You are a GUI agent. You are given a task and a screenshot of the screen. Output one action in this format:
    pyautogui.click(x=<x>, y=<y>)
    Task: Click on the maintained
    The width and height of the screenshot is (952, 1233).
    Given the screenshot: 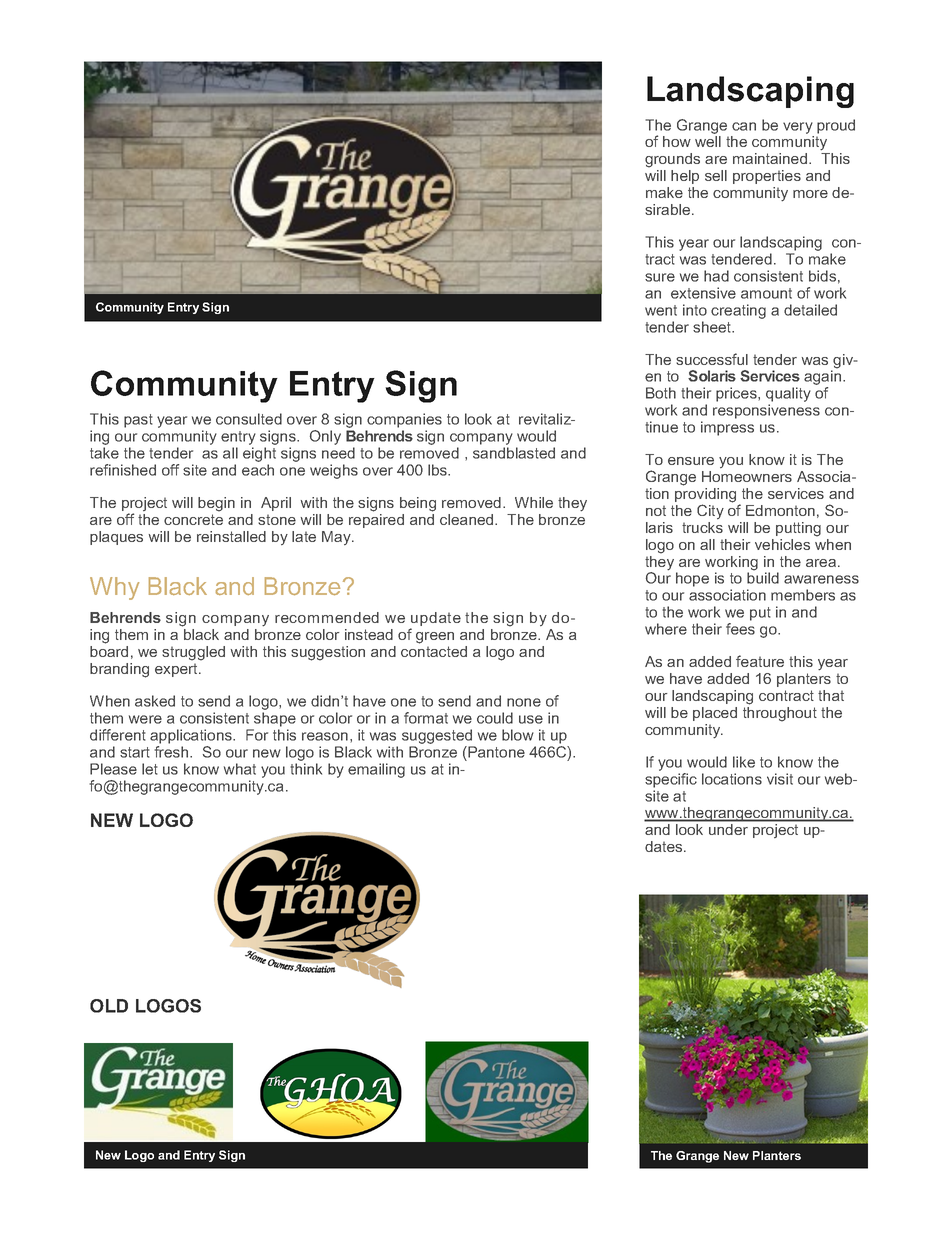 What is the action you would take?
    pyautogui.click(x=771, y=158)
